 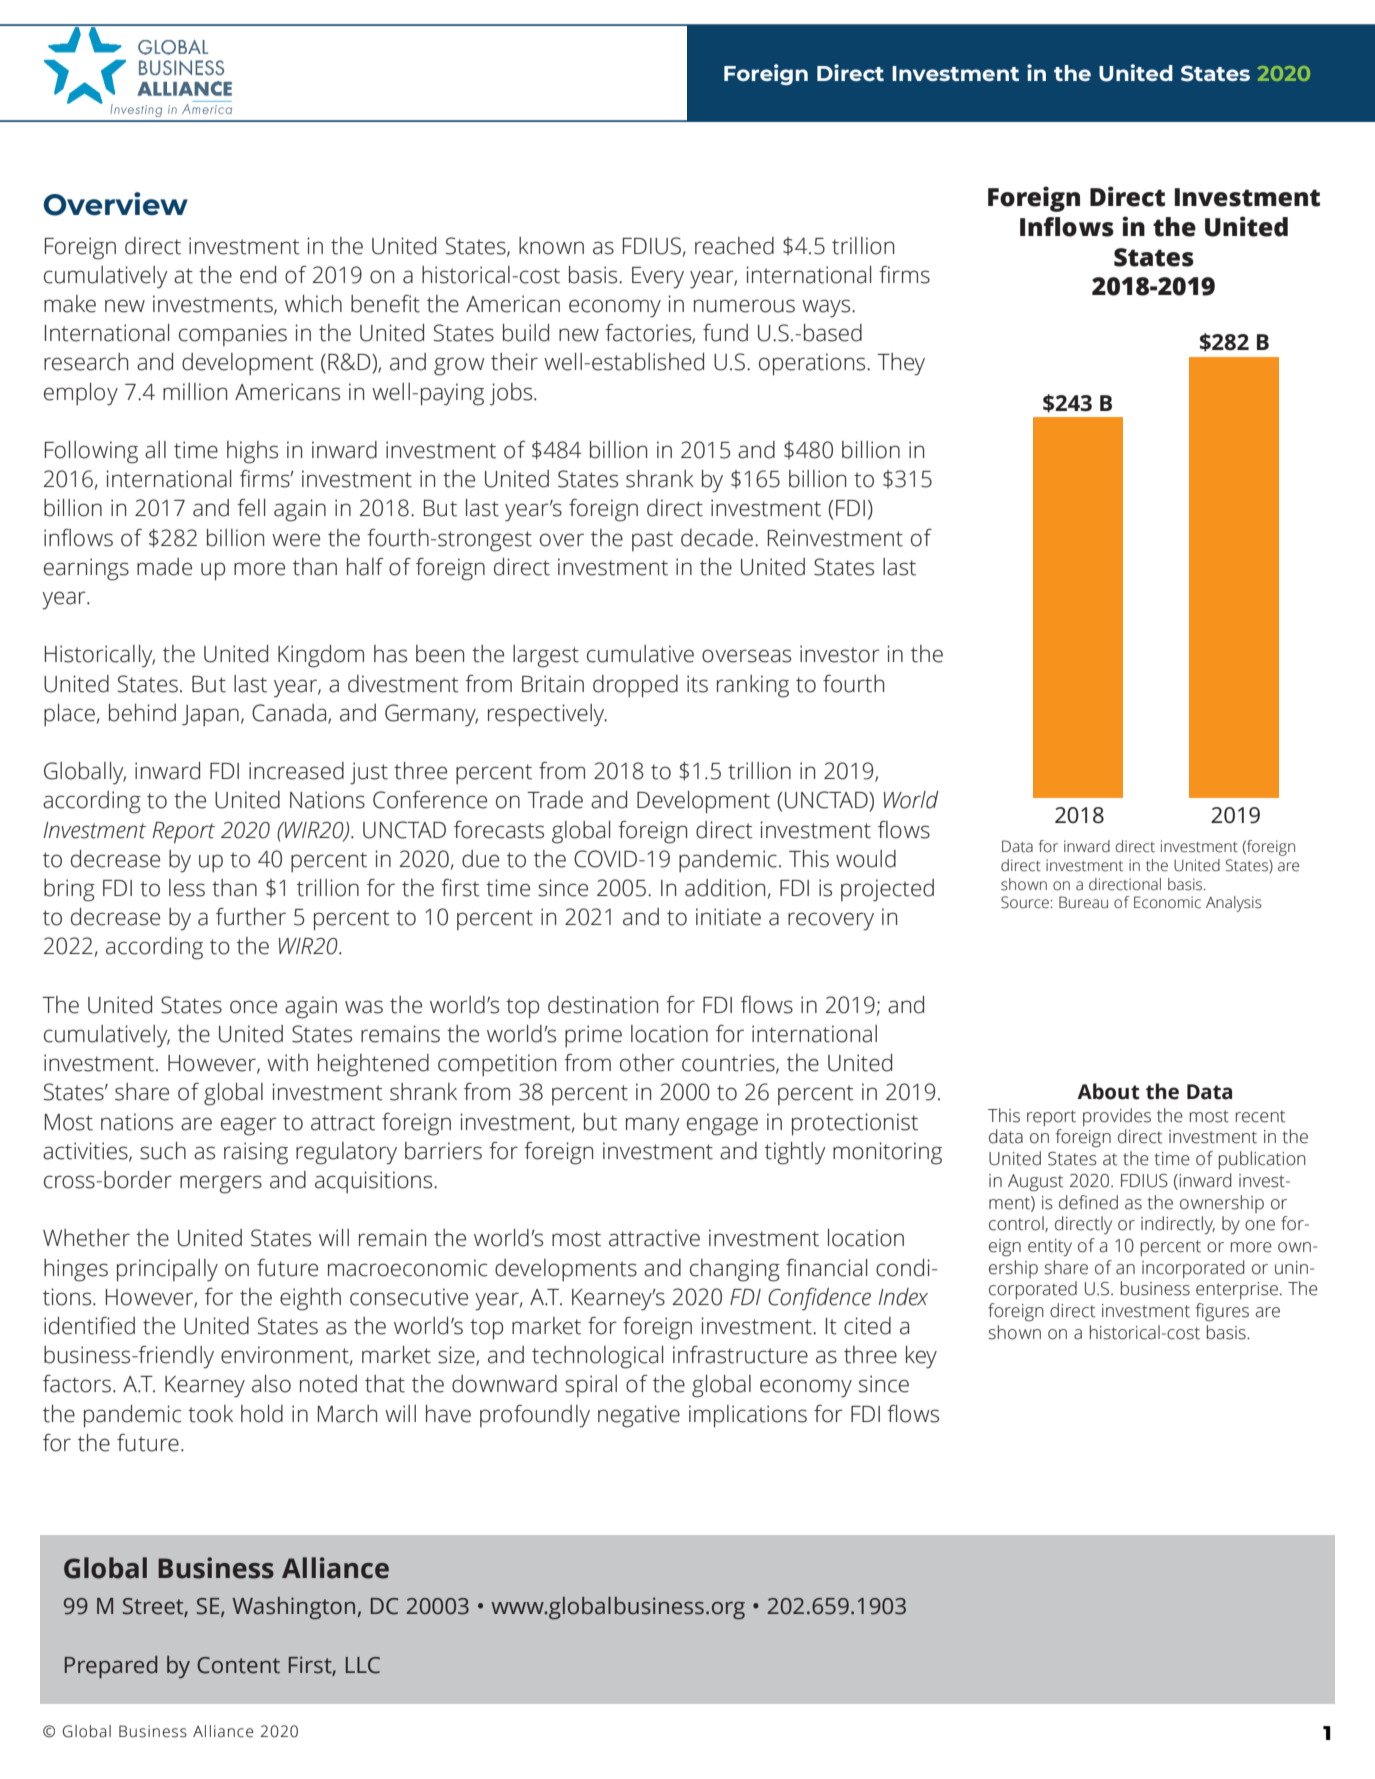 I want to click on LLC, so click(x=363, y=1665).
